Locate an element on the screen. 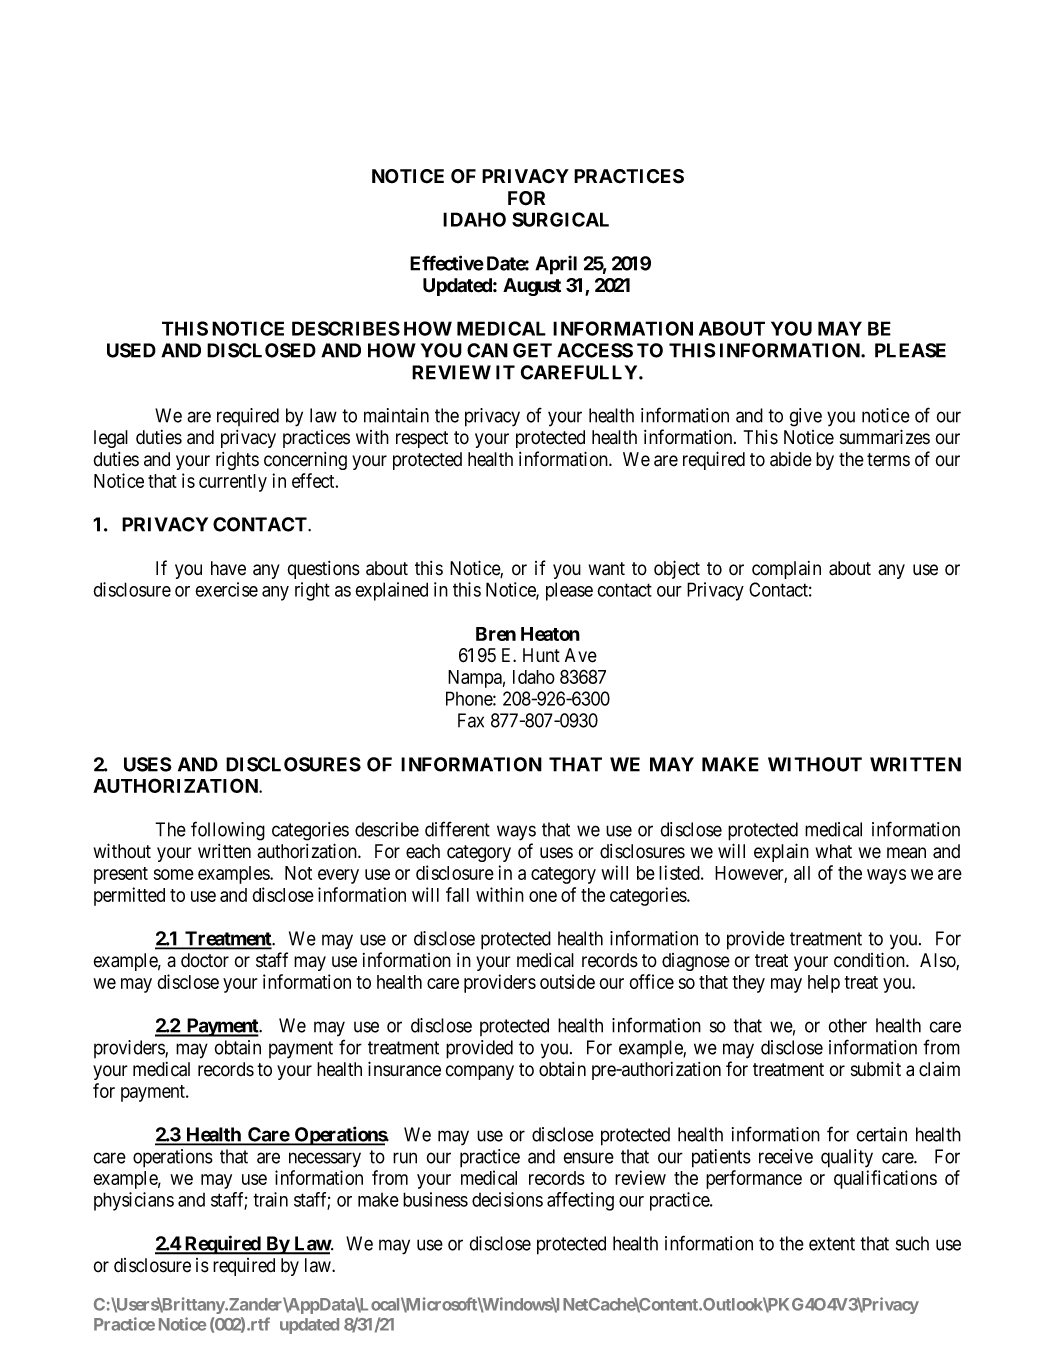 The width and height of the screenshot is (1054, 1364). April is located at coordinates (556, 265).
